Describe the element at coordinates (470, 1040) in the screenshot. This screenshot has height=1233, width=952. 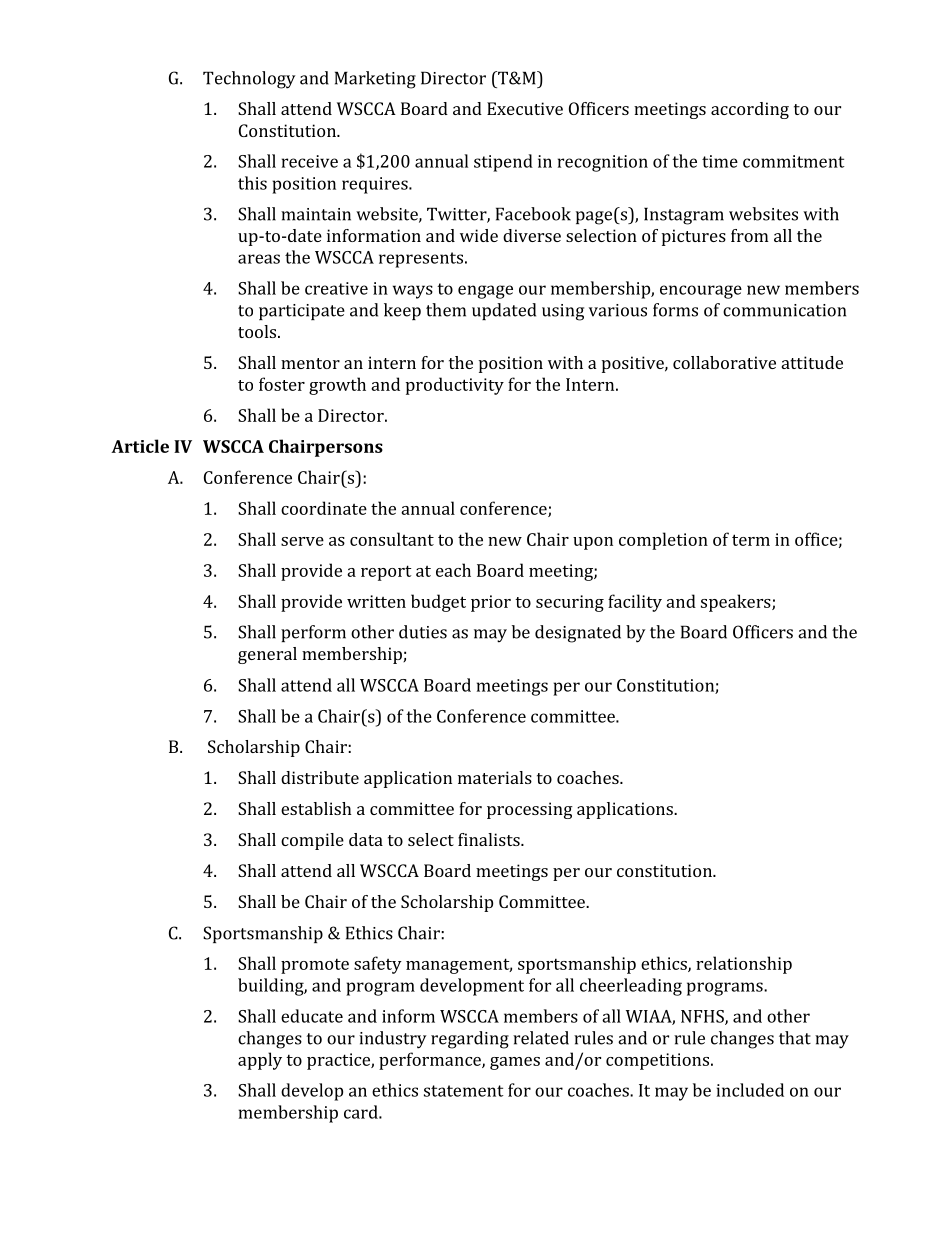
I see `regarding` at that location.
